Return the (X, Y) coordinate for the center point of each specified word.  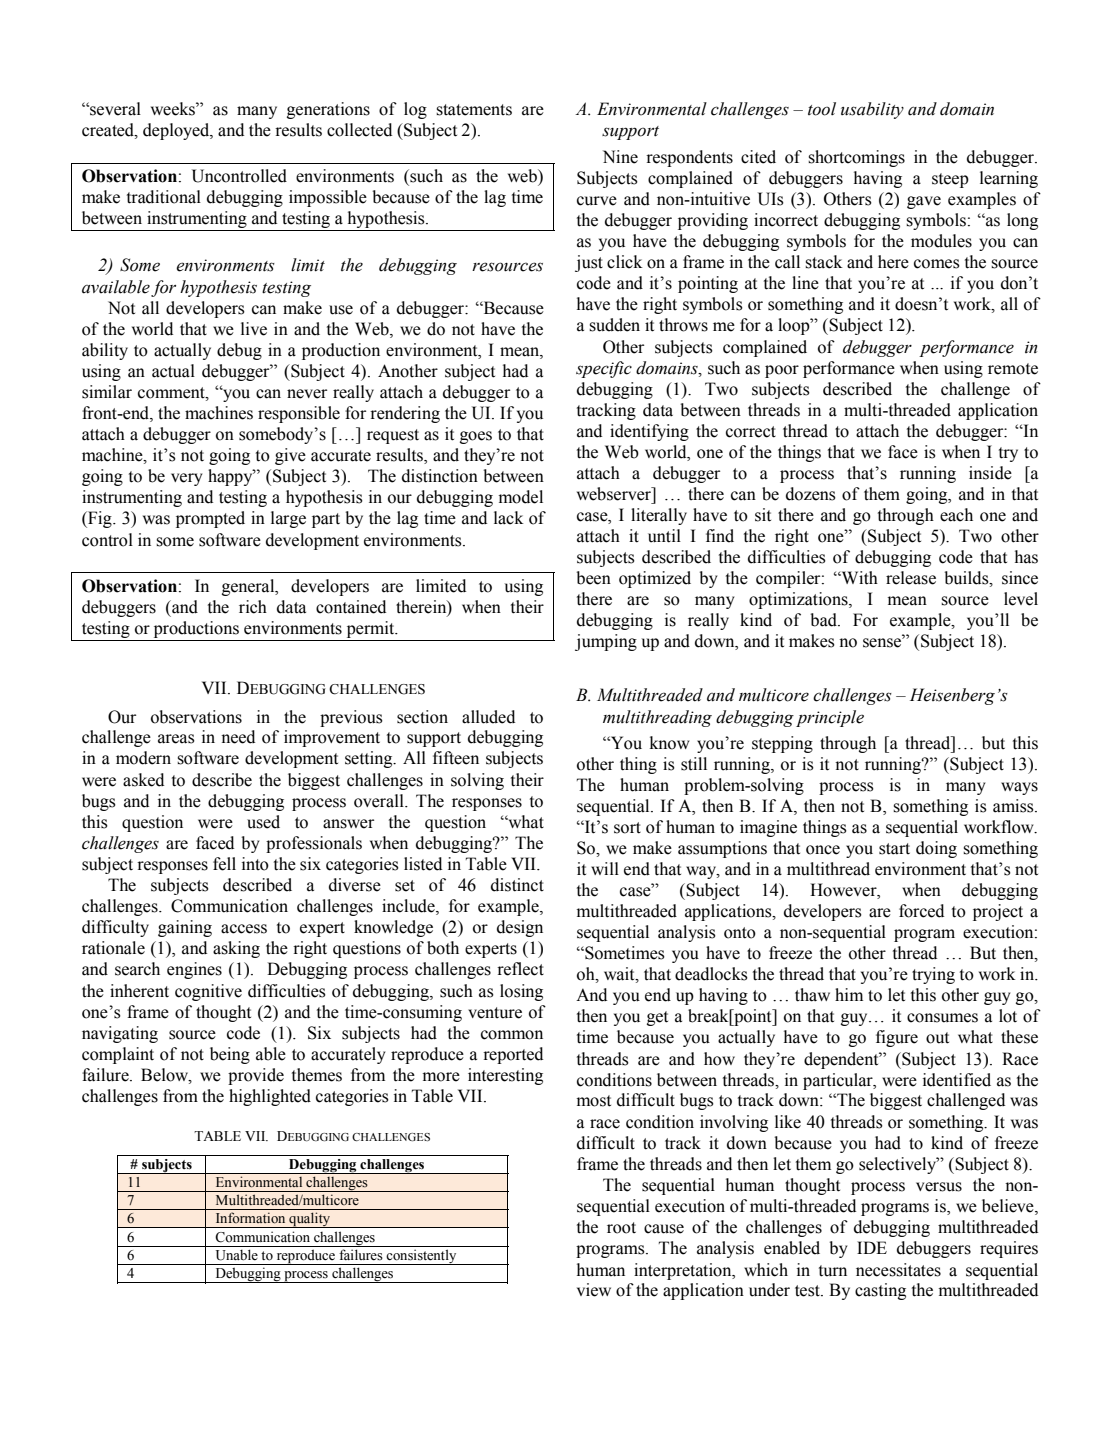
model (521, 497)
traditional (164, 197)
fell (224, 864)
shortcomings (856, 158)
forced (921, 911)
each (956, 515)
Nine (620, 157)
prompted (210, 519)
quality (310, 1220)
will (605, 868)
